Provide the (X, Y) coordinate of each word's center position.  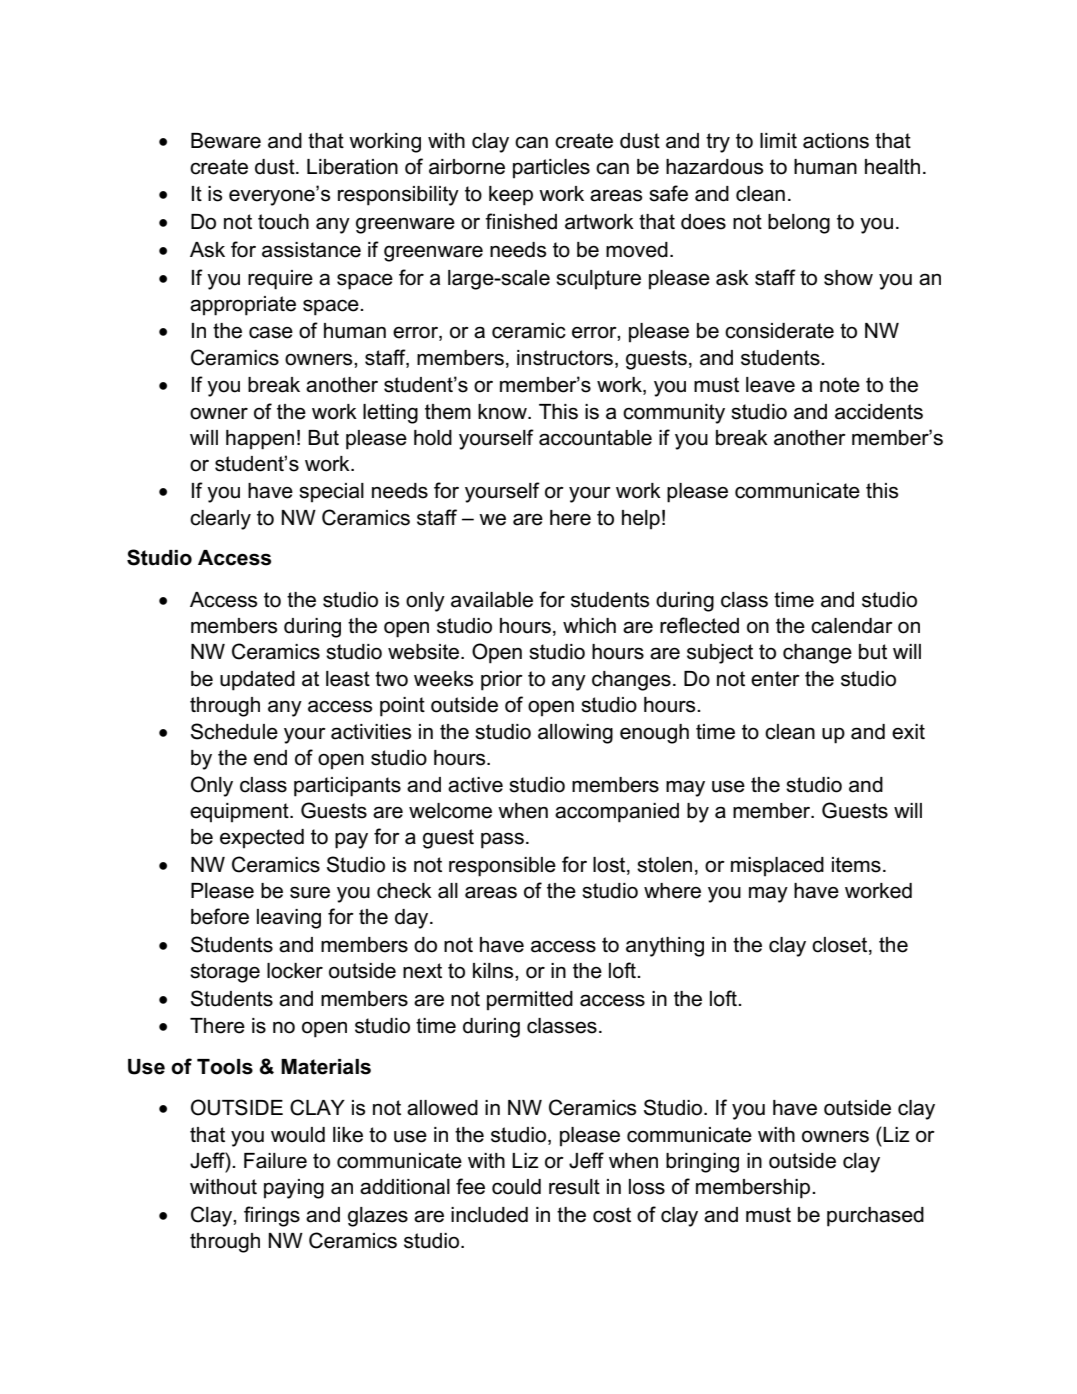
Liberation (352, 167)
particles (551, 169)
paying (294, 1189)
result (574, 1187)
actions (836, 141)
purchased (875, 1217)
